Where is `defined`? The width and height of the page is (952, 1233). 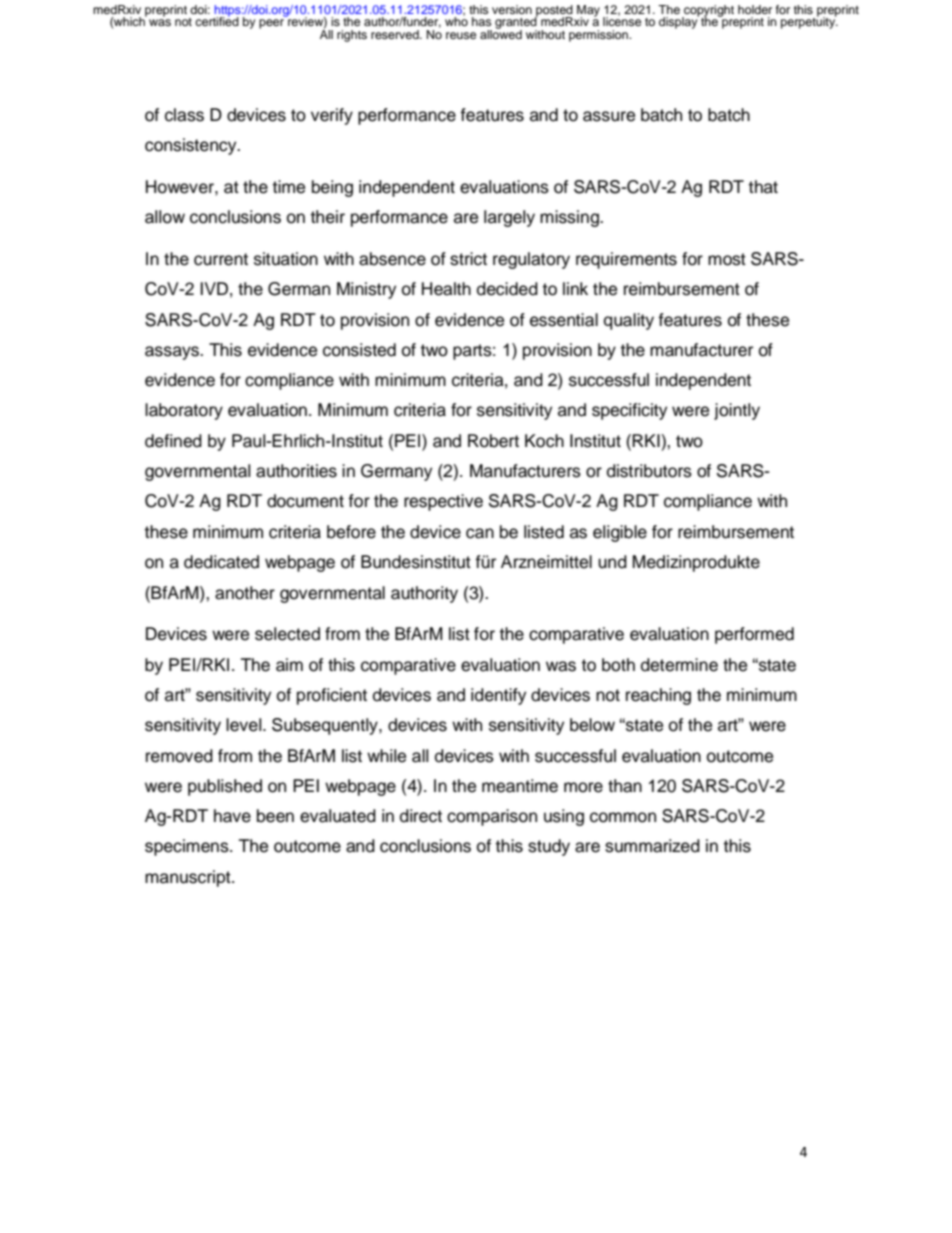
defined is located at coordinates (173, 441).
